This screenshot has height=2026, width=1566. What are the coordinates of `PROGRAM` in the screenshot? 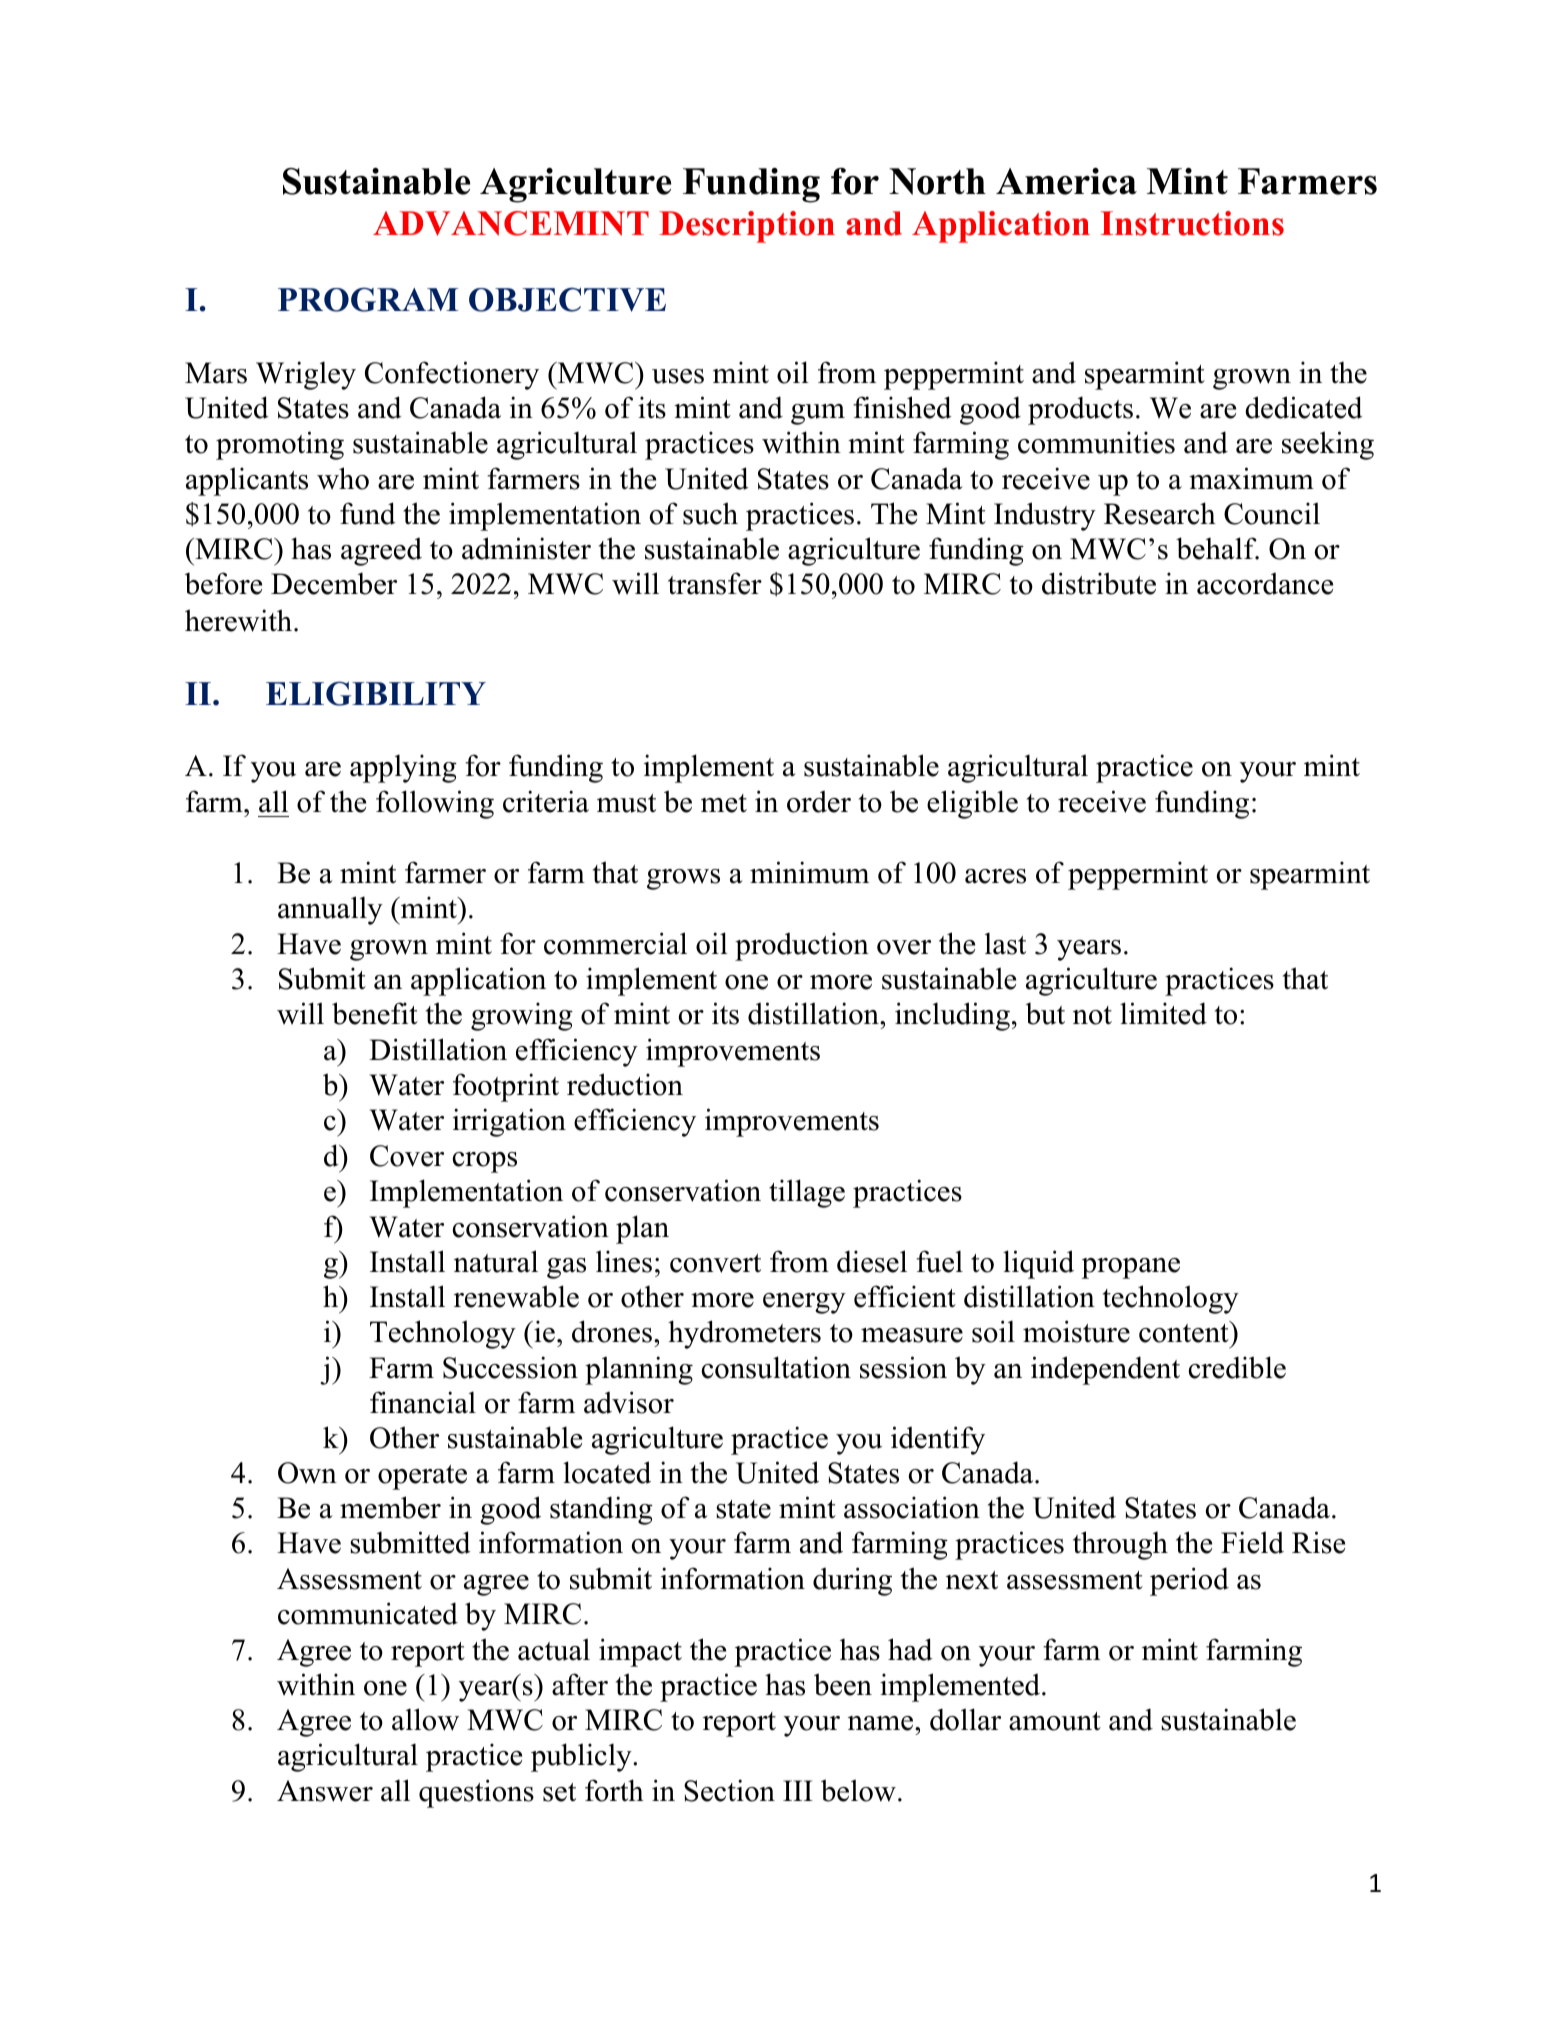 It's located at (368, 299).
